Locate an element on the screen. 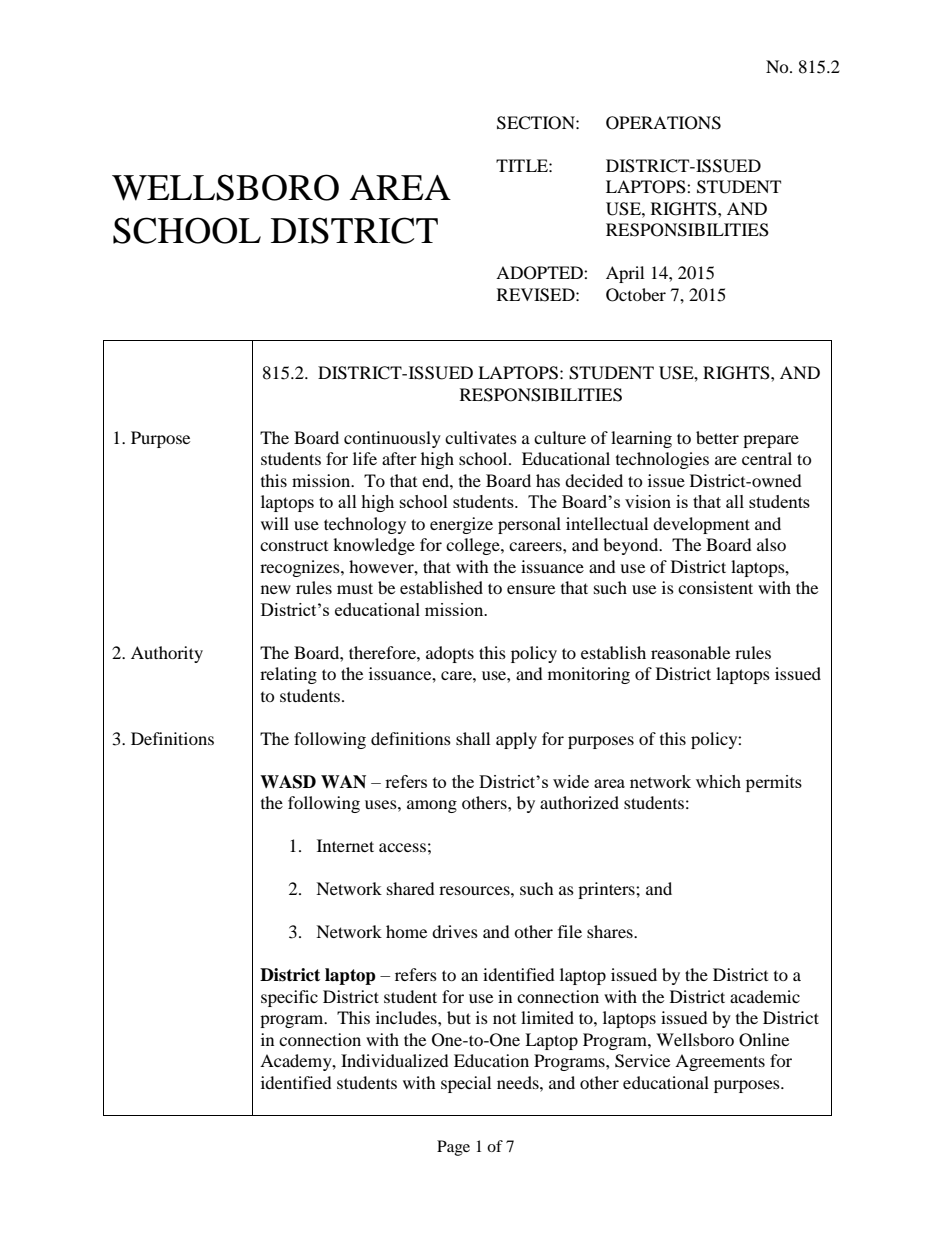  special is located at coordinates (466, 1084).
